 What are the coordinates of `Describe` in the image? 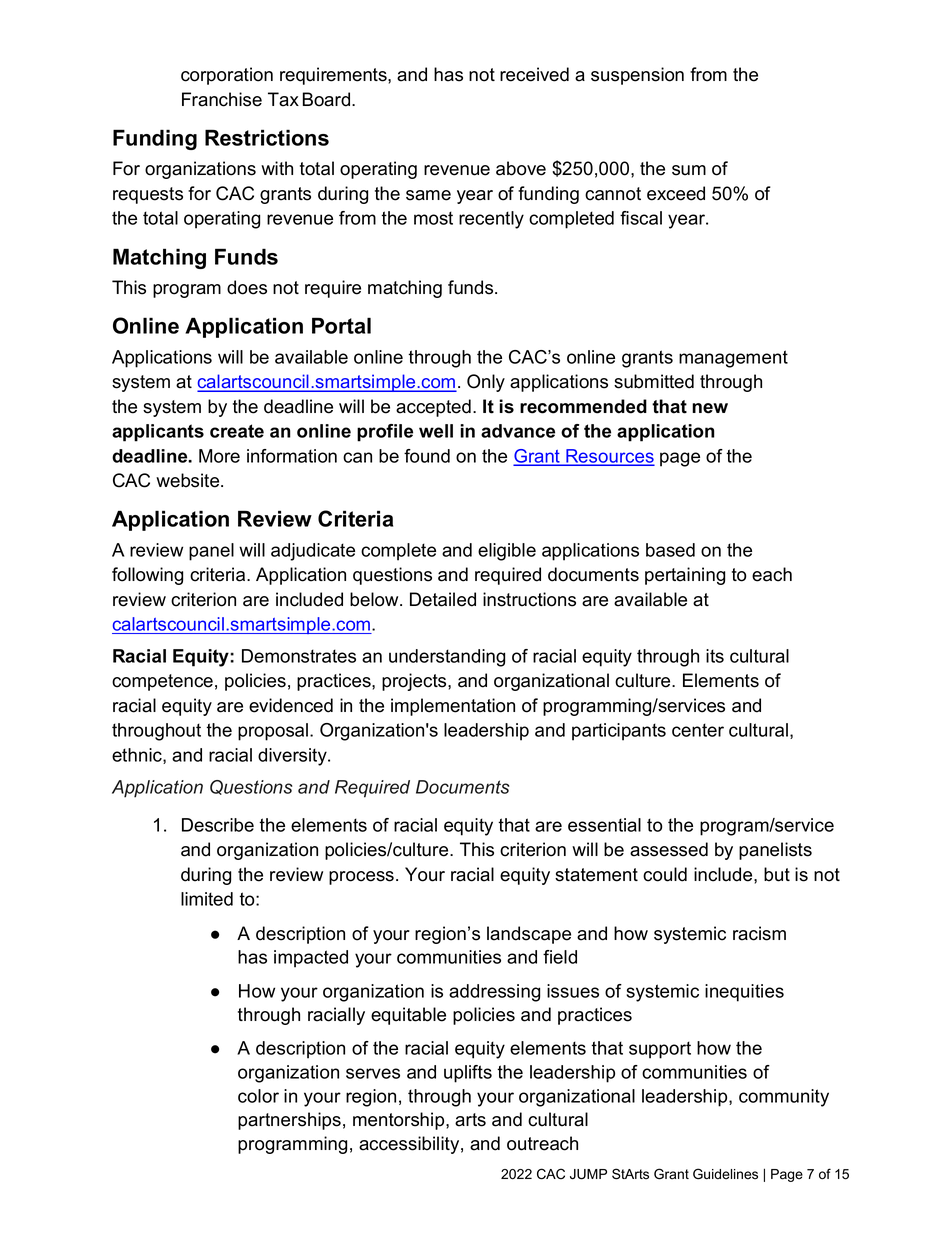 It's located at (218, 825).
